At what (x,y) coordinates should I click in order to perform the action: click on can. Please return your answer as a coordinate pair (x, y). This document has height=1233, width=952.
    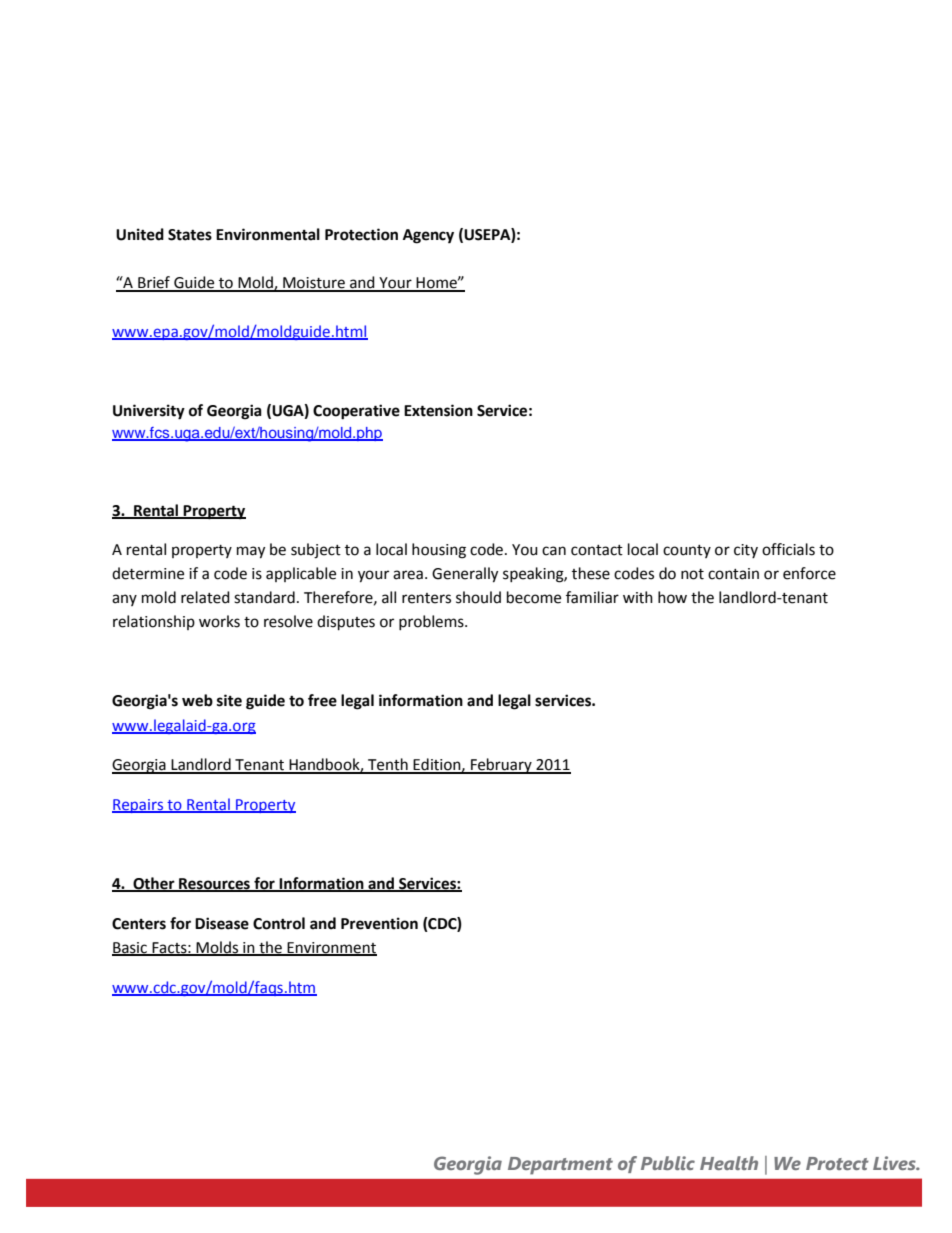
    Looking at the image, I should click on (554, 551).
